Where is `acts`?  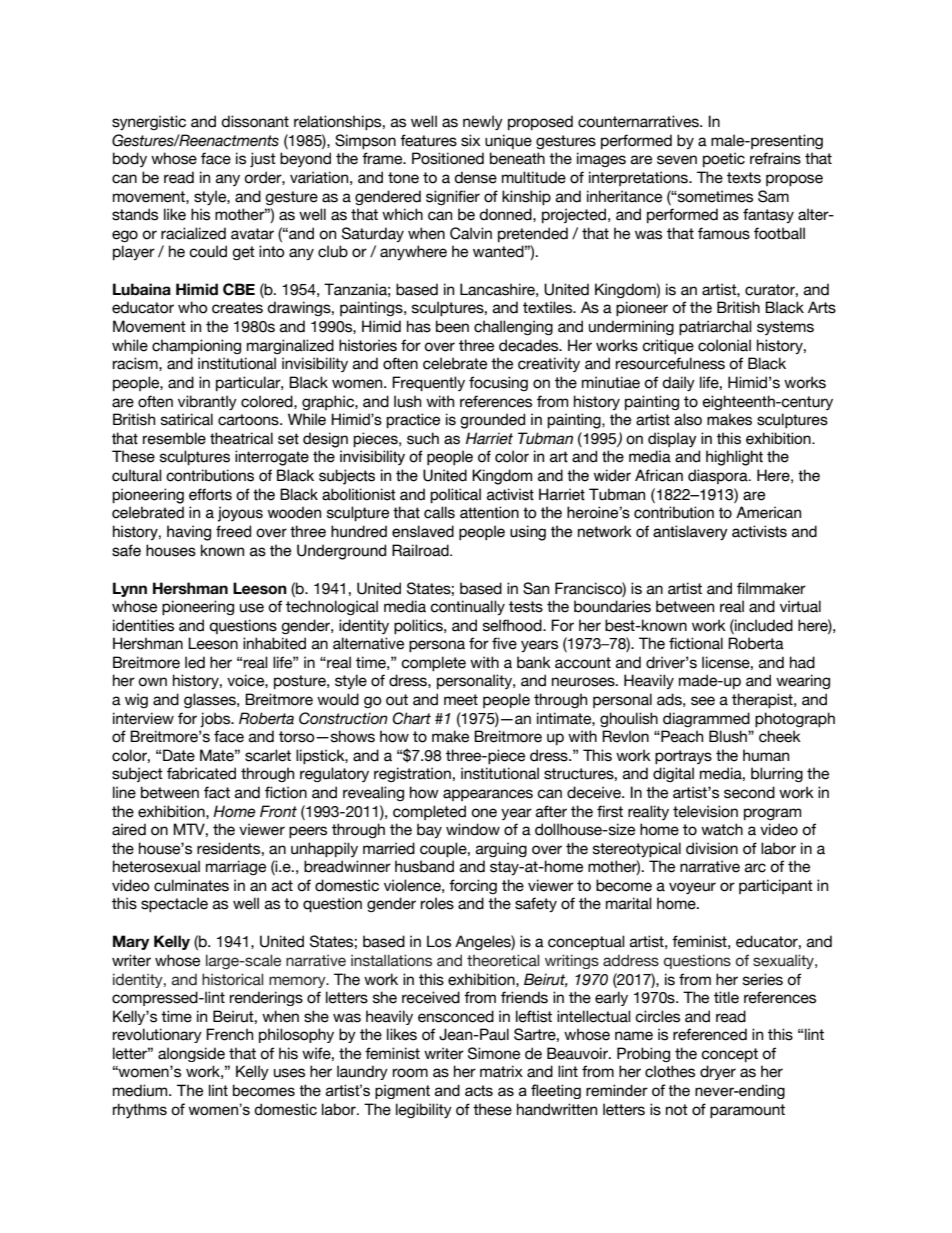
acts is located at coordinates (479, 1090).
